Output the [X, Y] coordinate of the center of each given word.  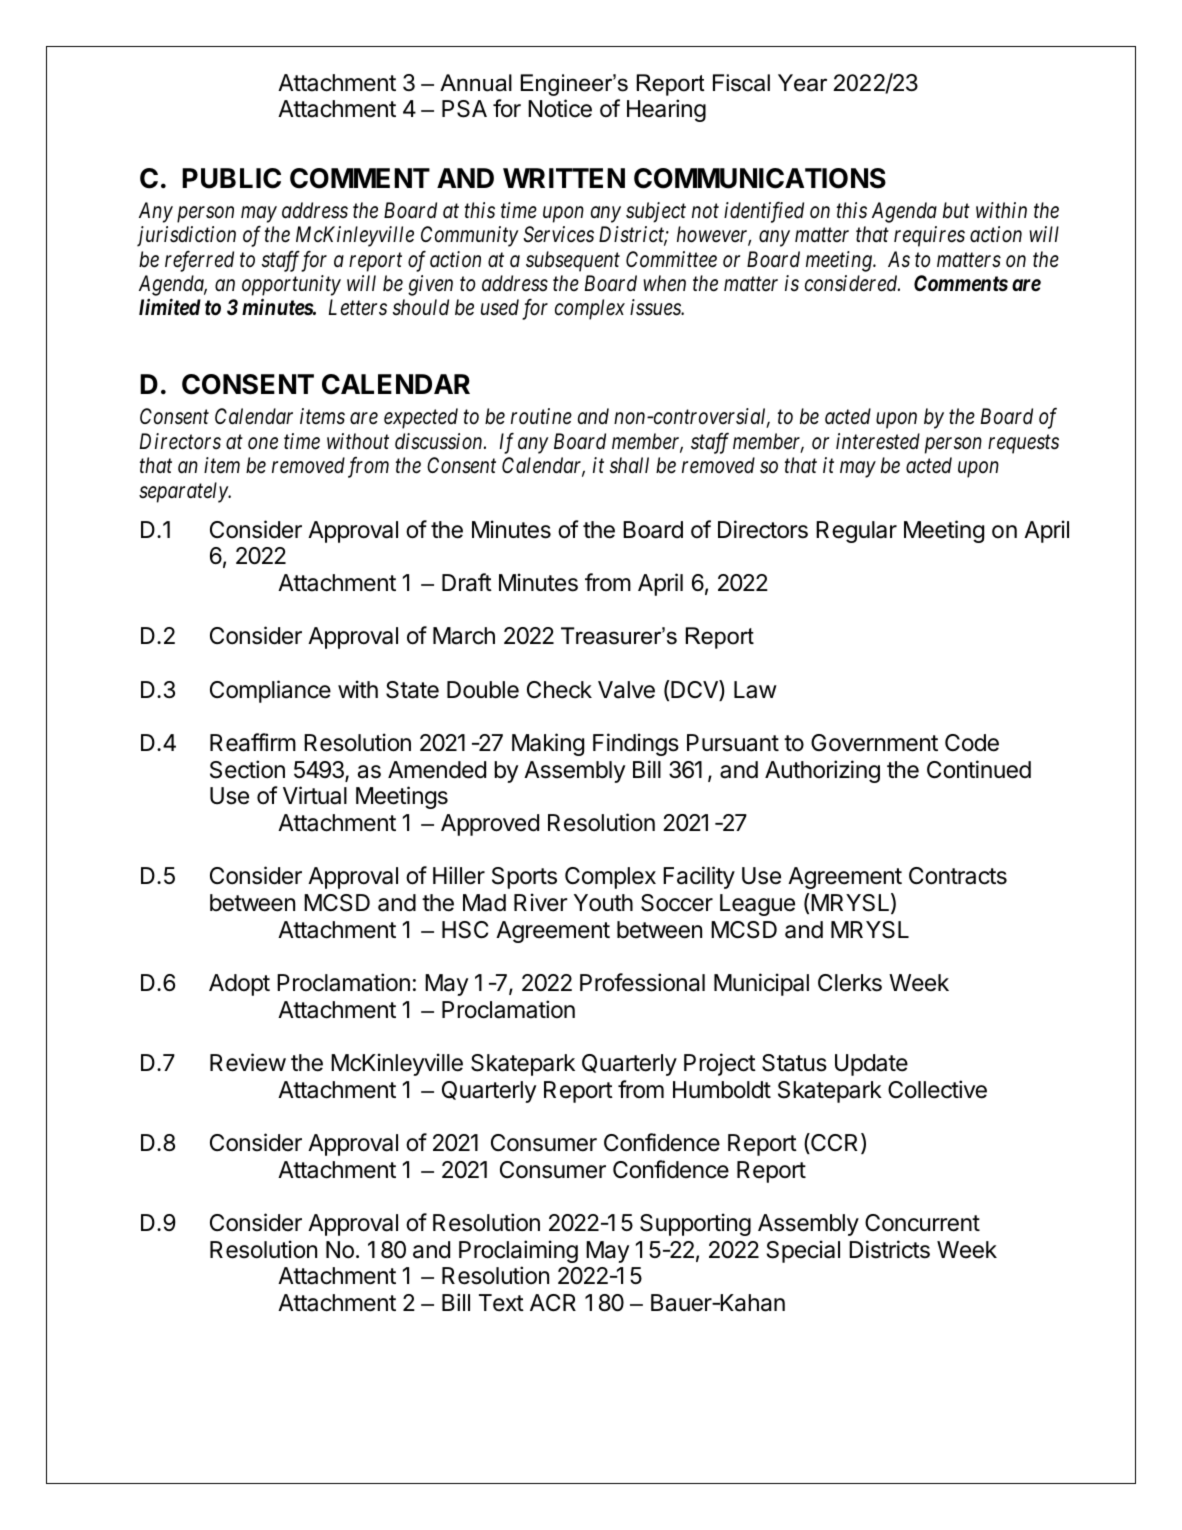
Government [874, 743]
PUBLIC [231, 178]
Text [501, 1303]
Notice [560, 108]
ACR [553, 1302]
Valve [626, 690]
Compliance [270, 691]
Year [802, 83]
